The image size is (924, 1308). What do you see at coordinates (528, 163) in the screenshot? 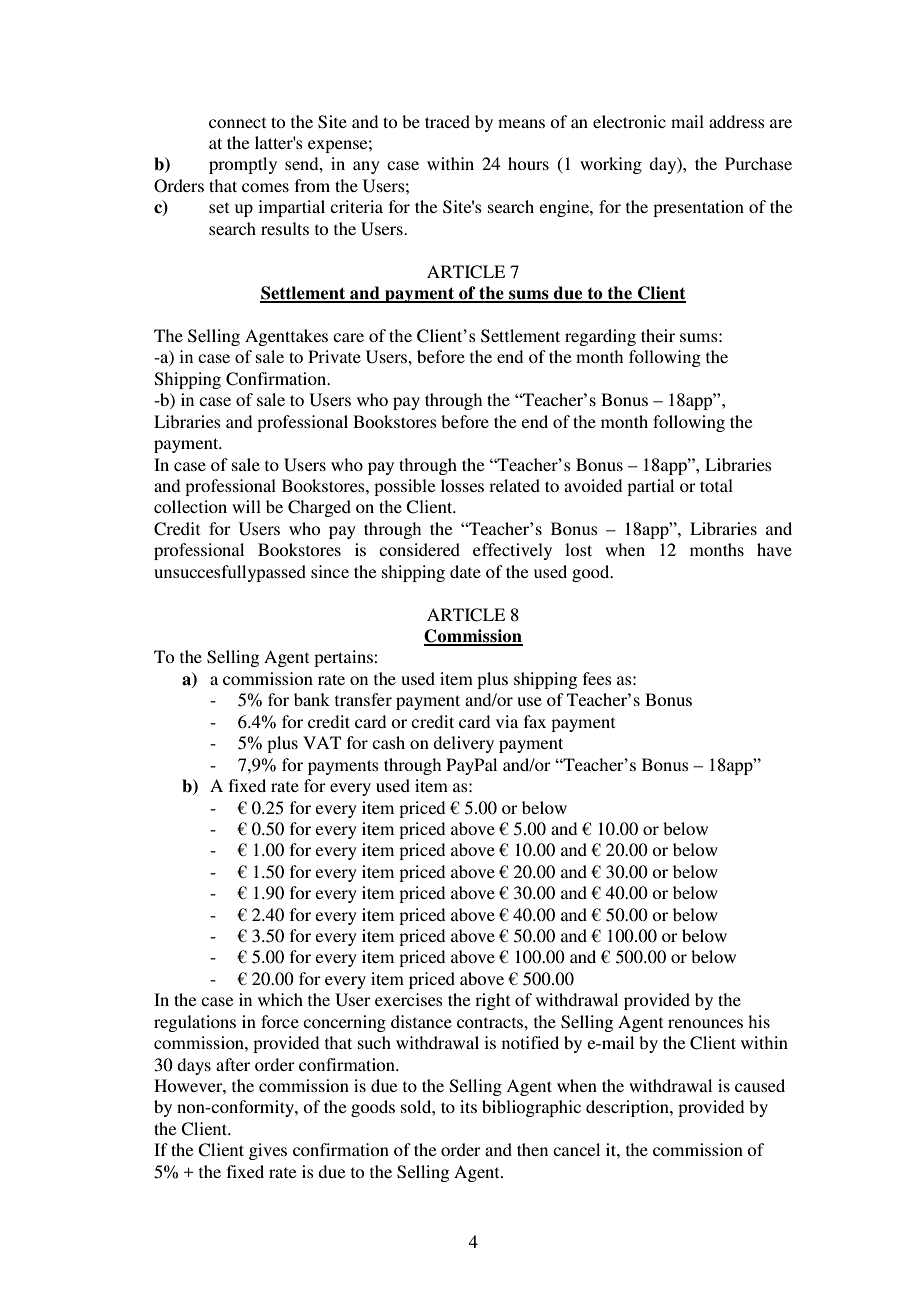
I see `hours` at bounding box center [528, 163].
